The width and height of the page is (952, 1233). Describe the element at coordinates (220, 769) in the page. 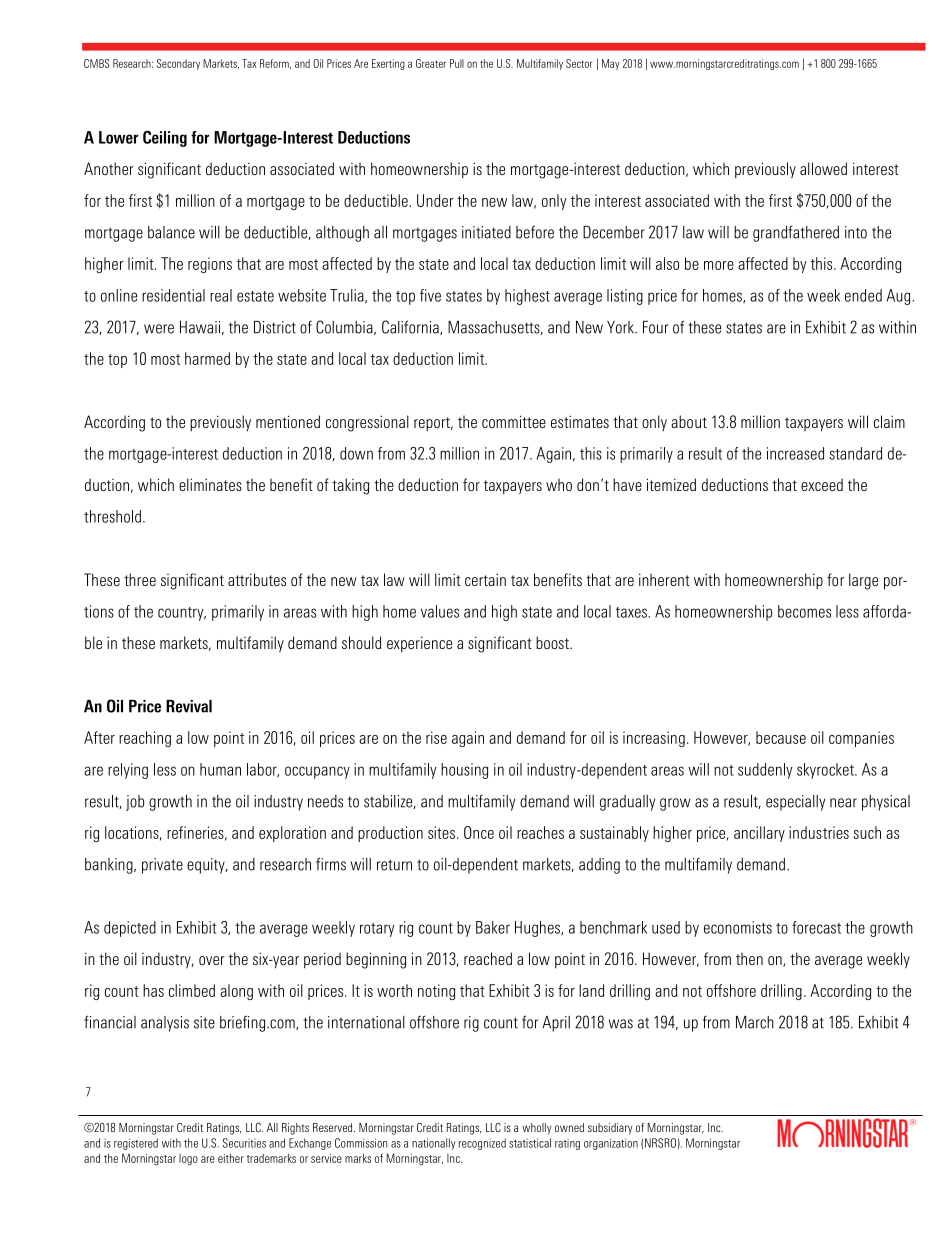

I see `human` at that location.
